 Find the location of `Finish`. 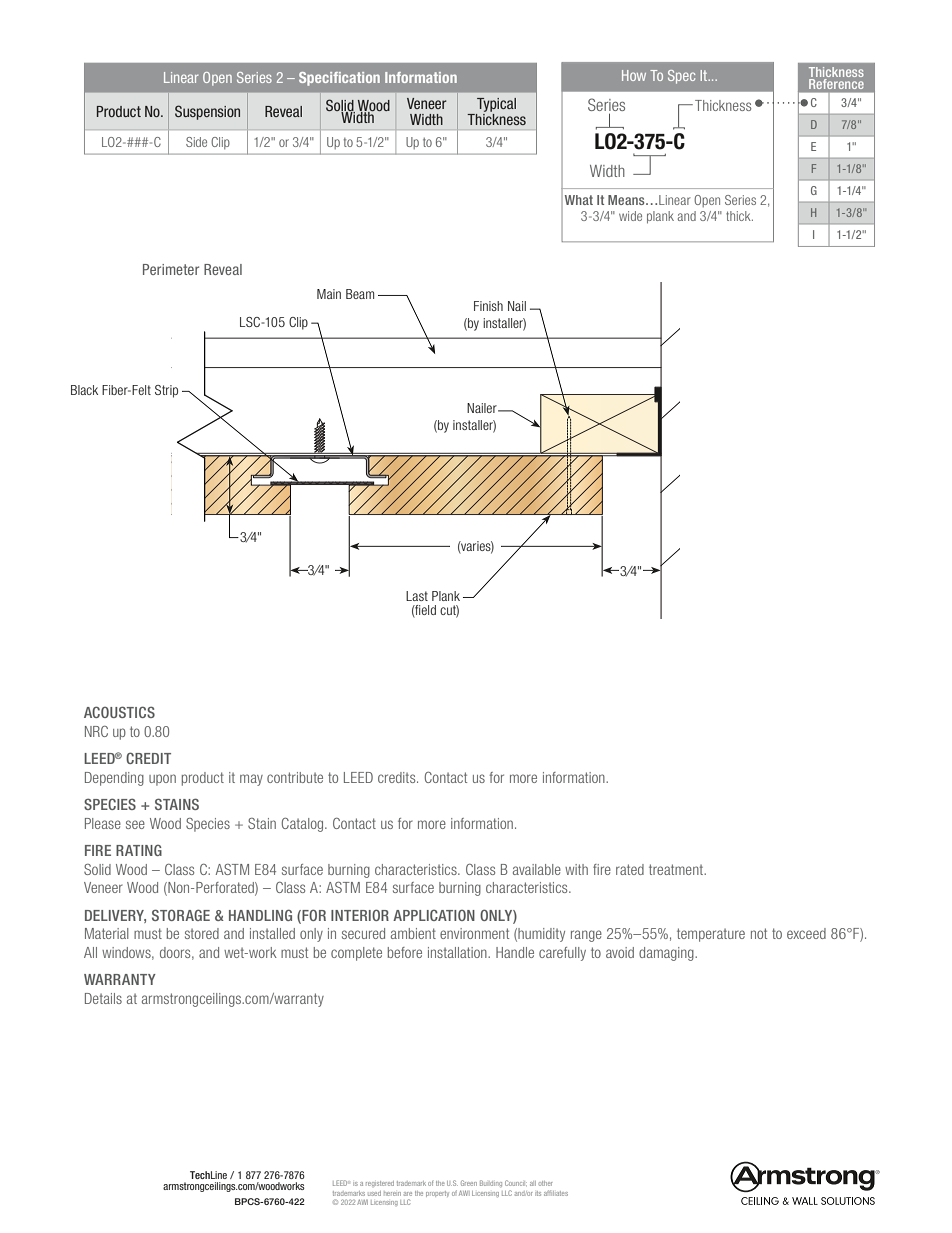

Finish is located at coordinates (488, 306).
